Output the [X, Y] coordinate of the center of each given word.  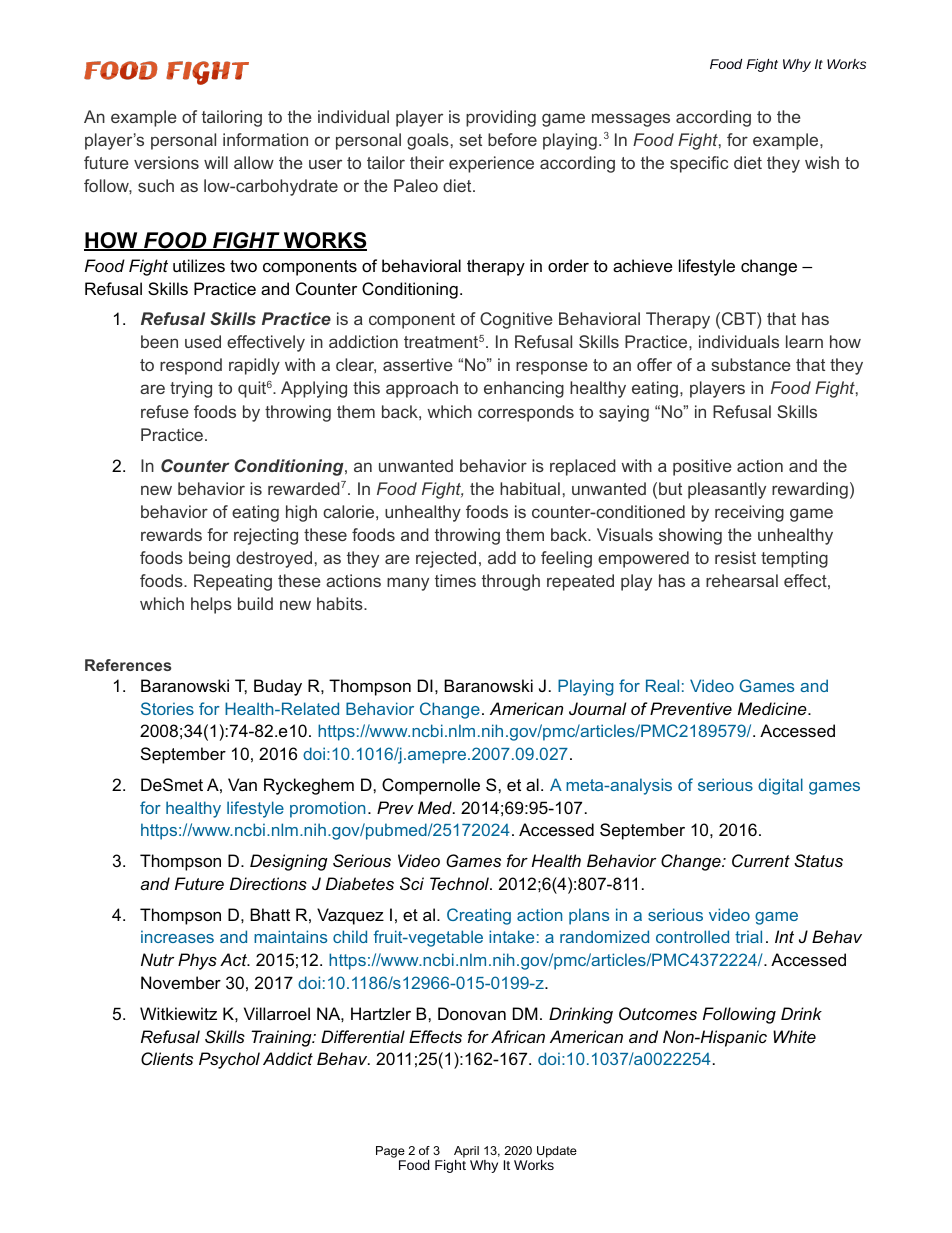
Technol [460, 883]
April [466, 1152]
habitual [530, 488]
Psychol [229, 1060]
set [470, 140]
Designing [289, 862]
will [216, 162]
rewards [171, 534]
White [794, 1036]
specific [699, 164]
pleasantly [727, 490]
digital [780, 786]
